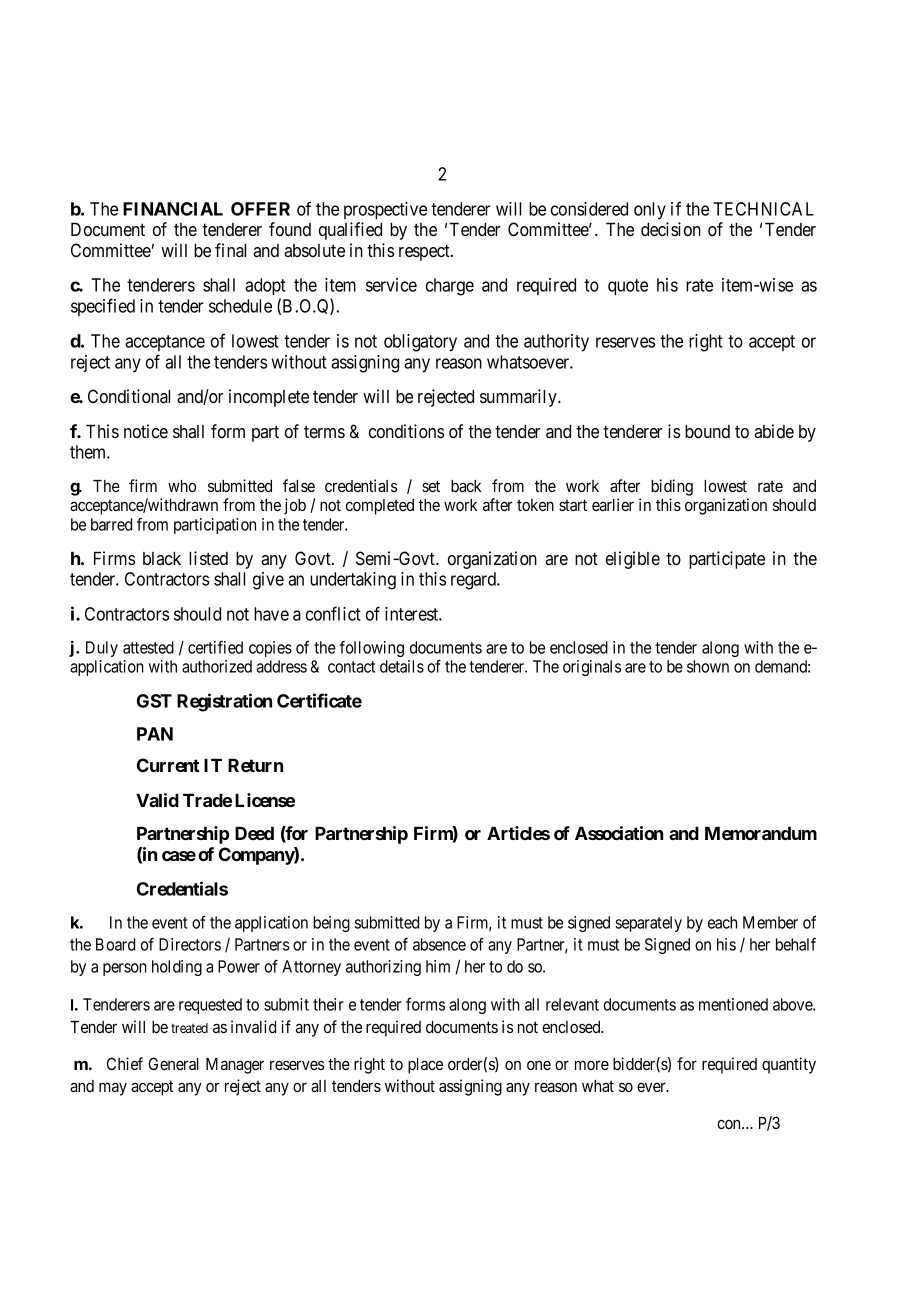  What do you see at coordinates (671, 229) in the image?
I see `decision` at bounding box center [671, 229].
